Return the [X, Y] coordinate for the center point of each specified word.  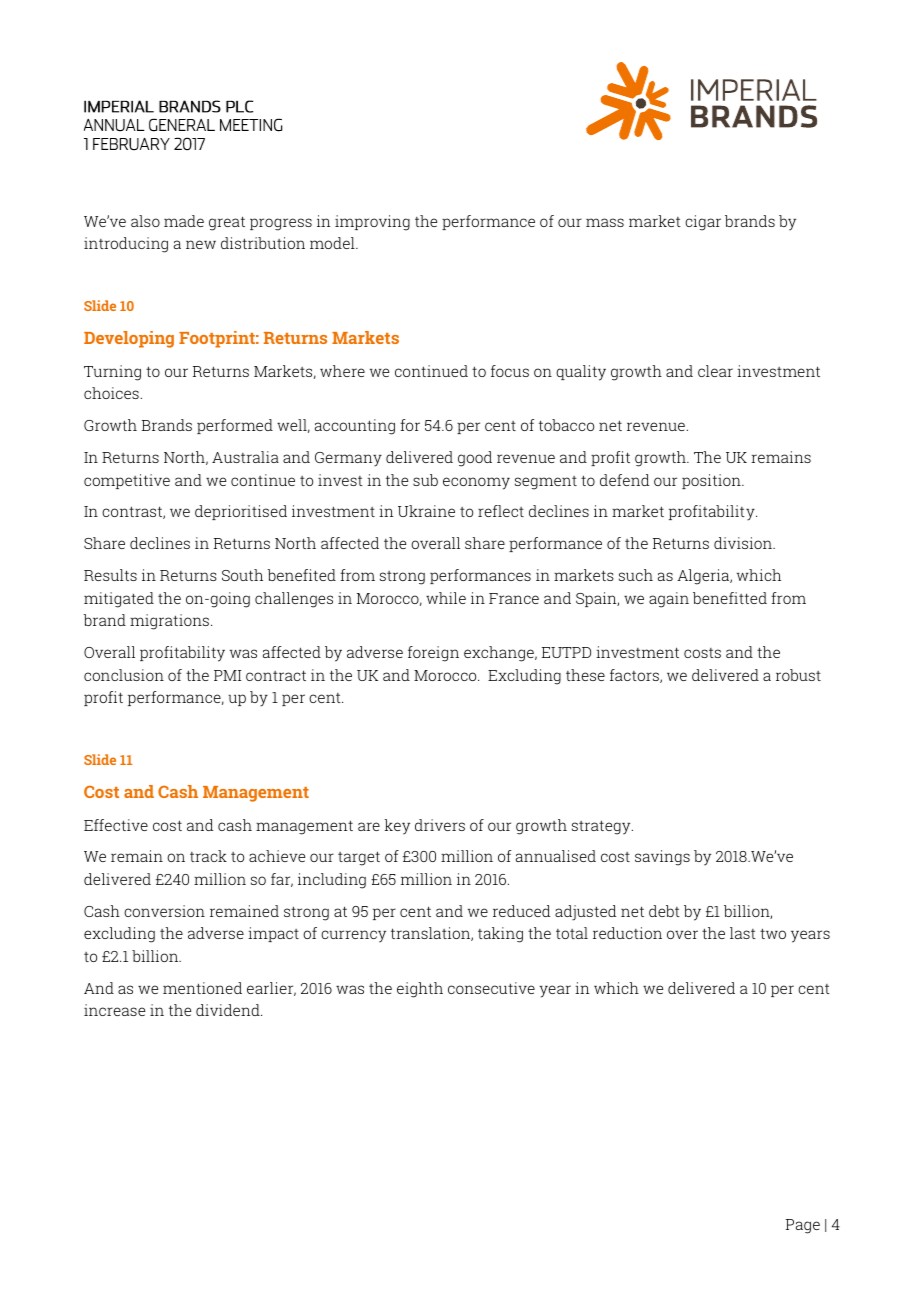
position [712, 481]
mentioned [202, 988]
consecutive [491, 988]
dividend [229, 1010]
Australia [245, 457]
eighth [420, 990]
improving [372, 223]
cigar [703, 223]
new [201, 244]
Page [803, 1226]
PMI [228, 675]
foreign [433, 654]
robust [798, 675]
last [743, 933]
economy [476, 483]
